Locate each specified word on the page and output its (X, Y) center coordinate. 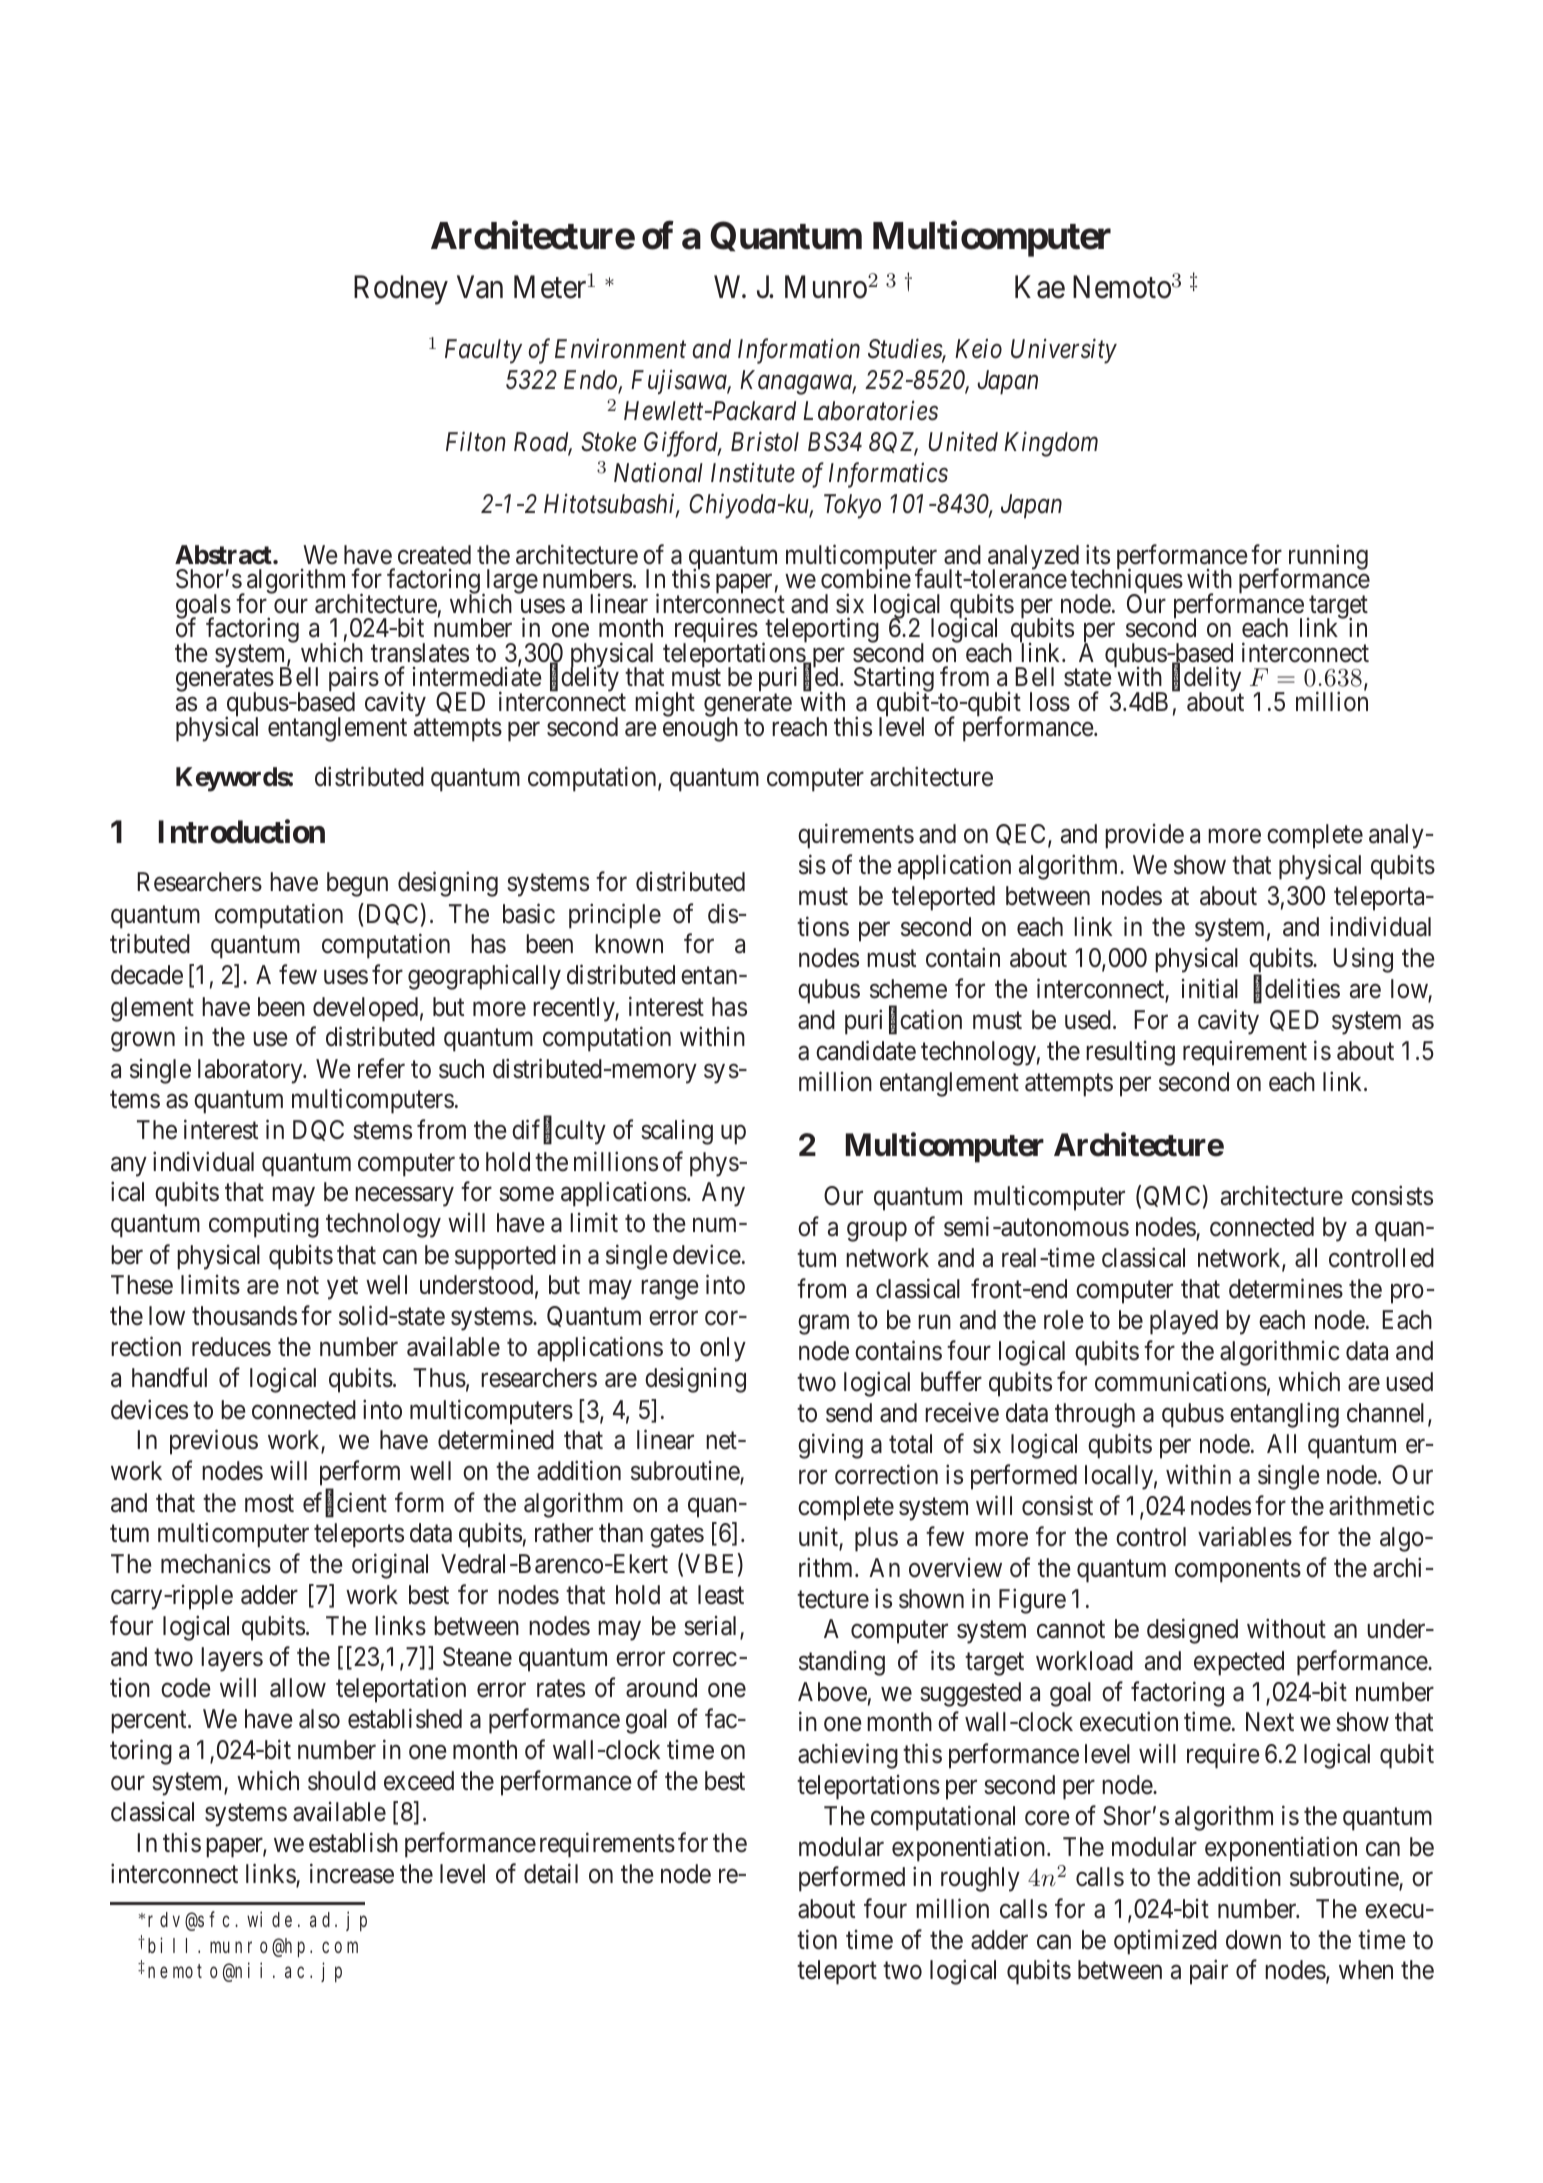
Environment (620, 349)
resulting (1130, 1053)
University (1064, 351)
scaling (677, 1132)
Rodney (401, 290)
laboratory (251, 1071)
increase (352, 1874)
